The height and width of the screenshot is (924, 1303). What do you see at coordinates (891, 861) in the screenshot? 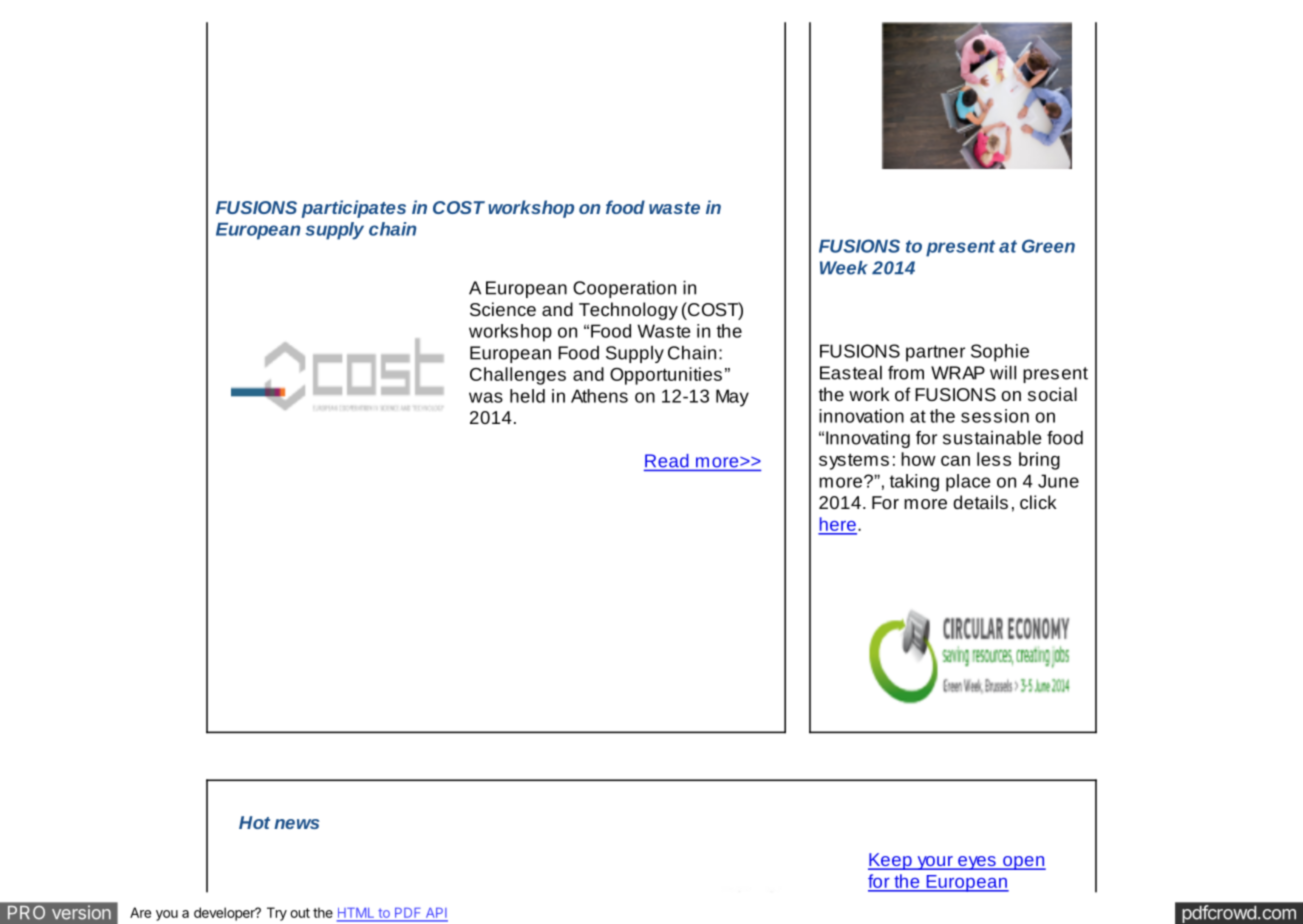
I see `Keep` at bounding box center [891, 861].
